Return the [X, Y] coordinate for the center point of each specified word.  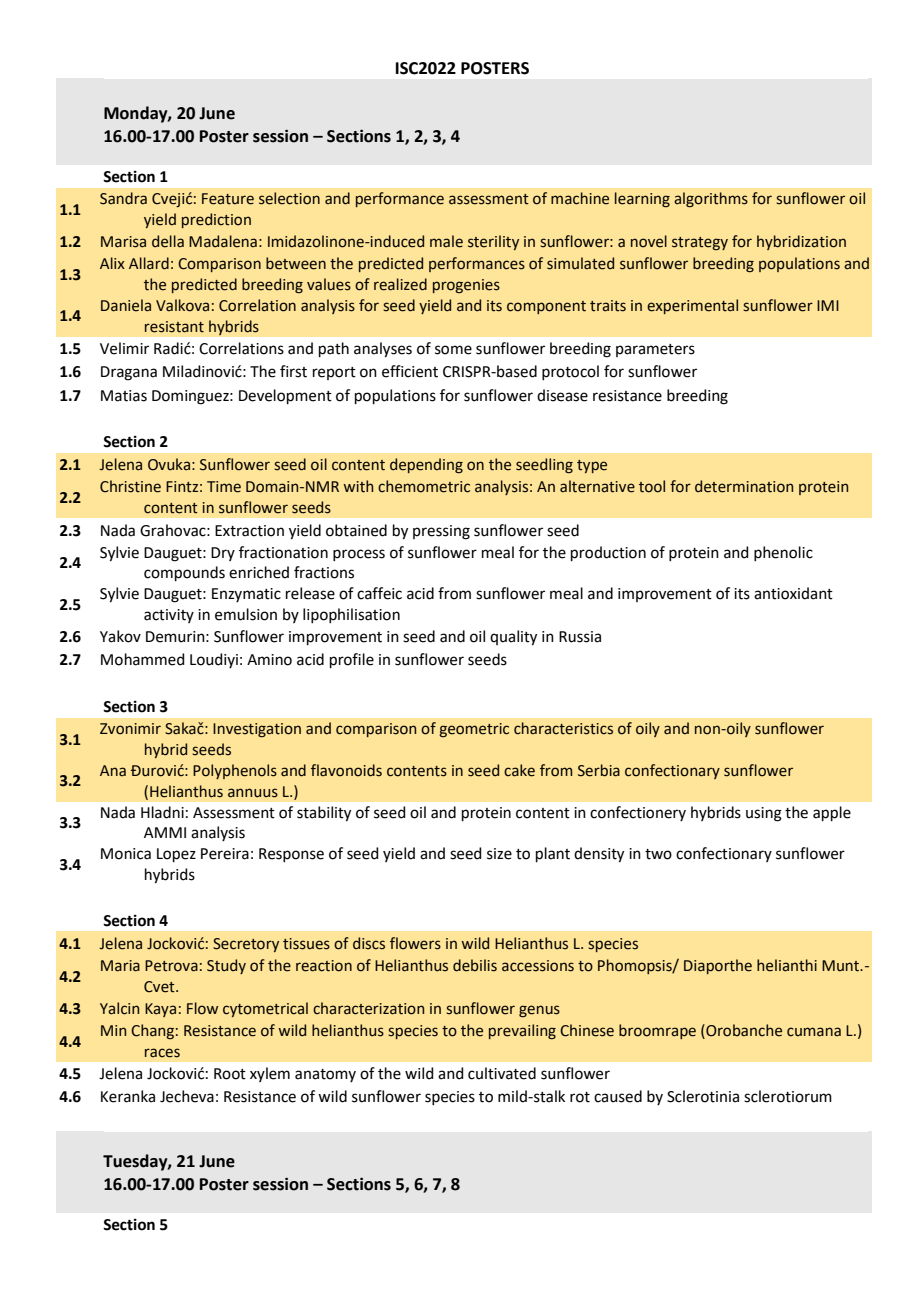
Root [230, 1074]
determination [744, 486]
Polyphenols [235, 771]
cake [519, 770]
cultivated [502, 1073]
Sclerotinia [703, 1096]
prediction [216, 220]
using [764, 814]
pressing [441, 532]
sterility [493, 242]
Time [224, 487]
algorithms [711, 199]
